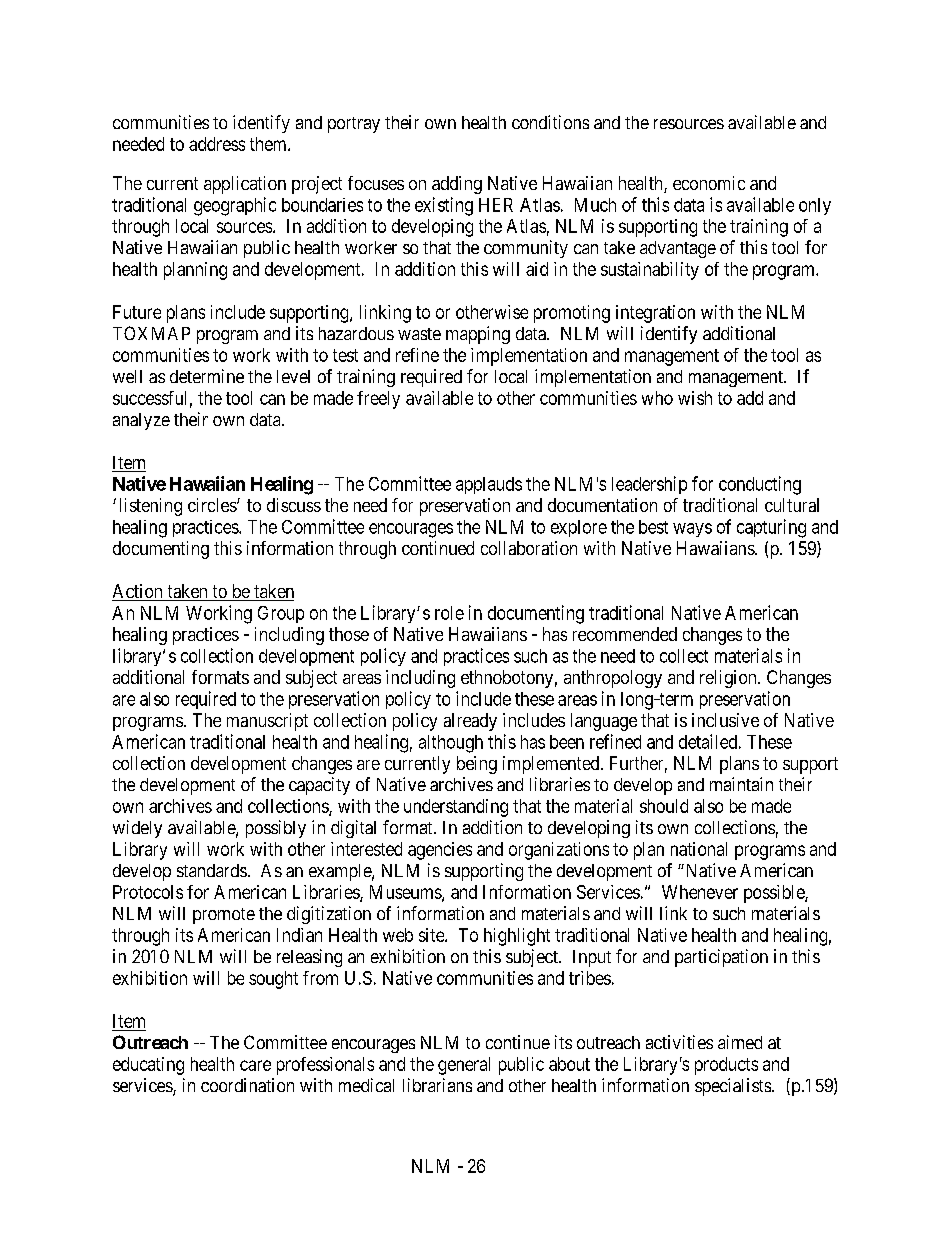  What do you see at coordinates (700, 892) in the screenshot?
I see `Whenever` at bounding box center [700, 892].
